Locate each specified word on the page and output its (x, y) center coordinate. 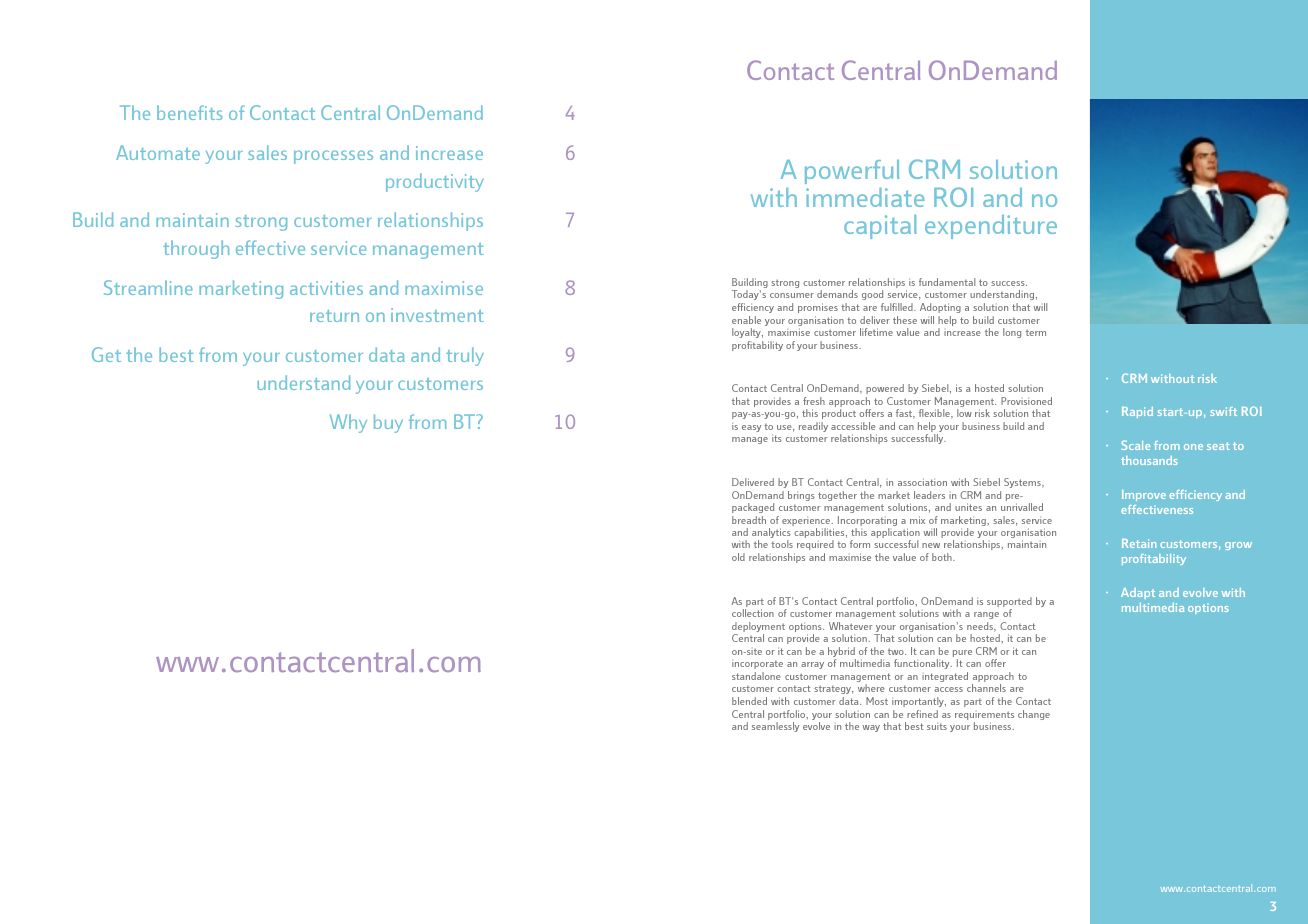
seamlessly (775, 727)
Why (348, 423)
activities (326, 288)
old (738, 557)
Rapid (1137, 412)
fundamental (947, 282)
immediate (865, 197)
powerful (852, 172)
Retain (1139, 543)
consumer (792, 295)
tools (782, 544)
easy (751, 428)
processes (333, 157)
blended (749, 701)
